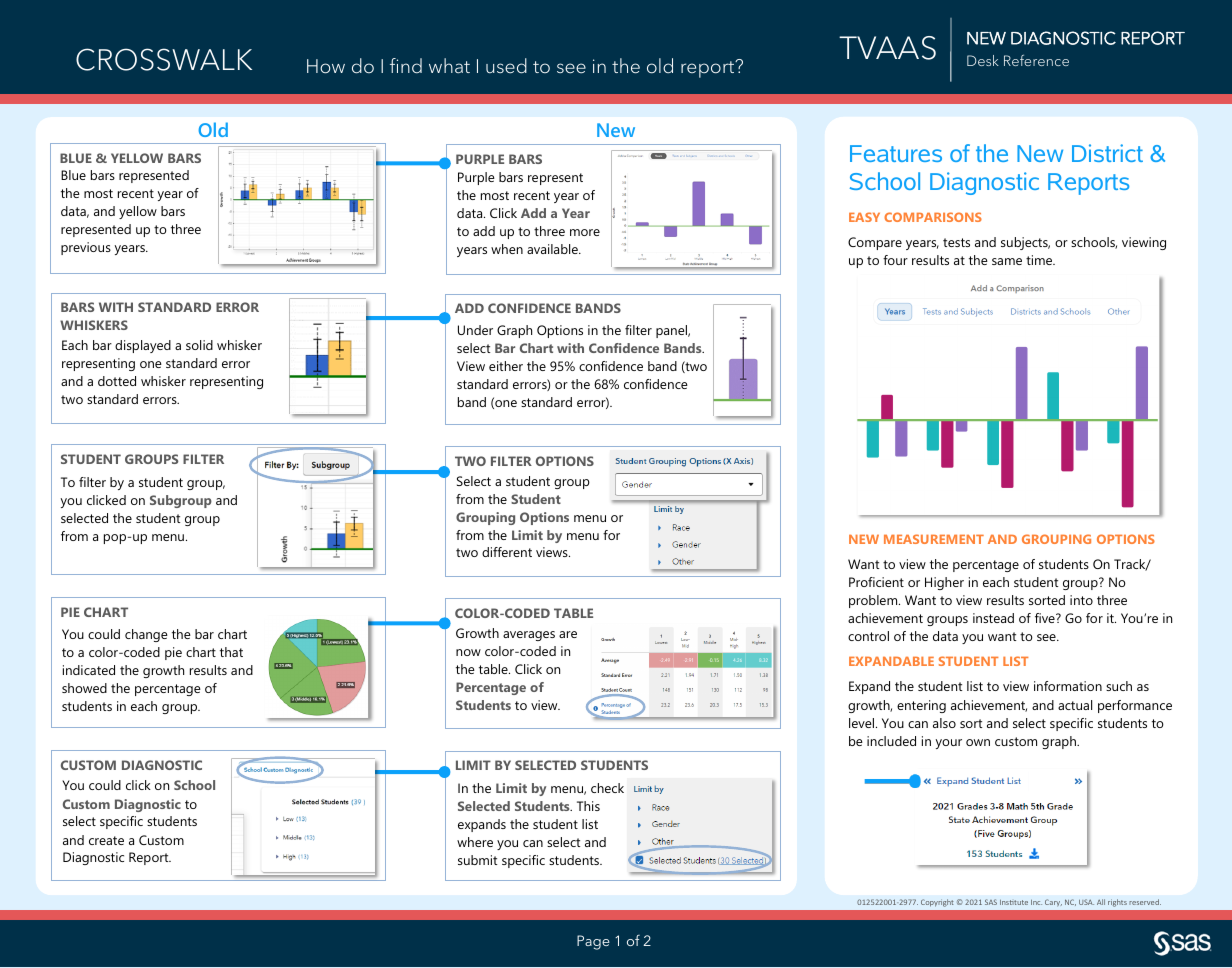 This image has height=968, width=1232. I want to click on same, so click(1007, 261).
